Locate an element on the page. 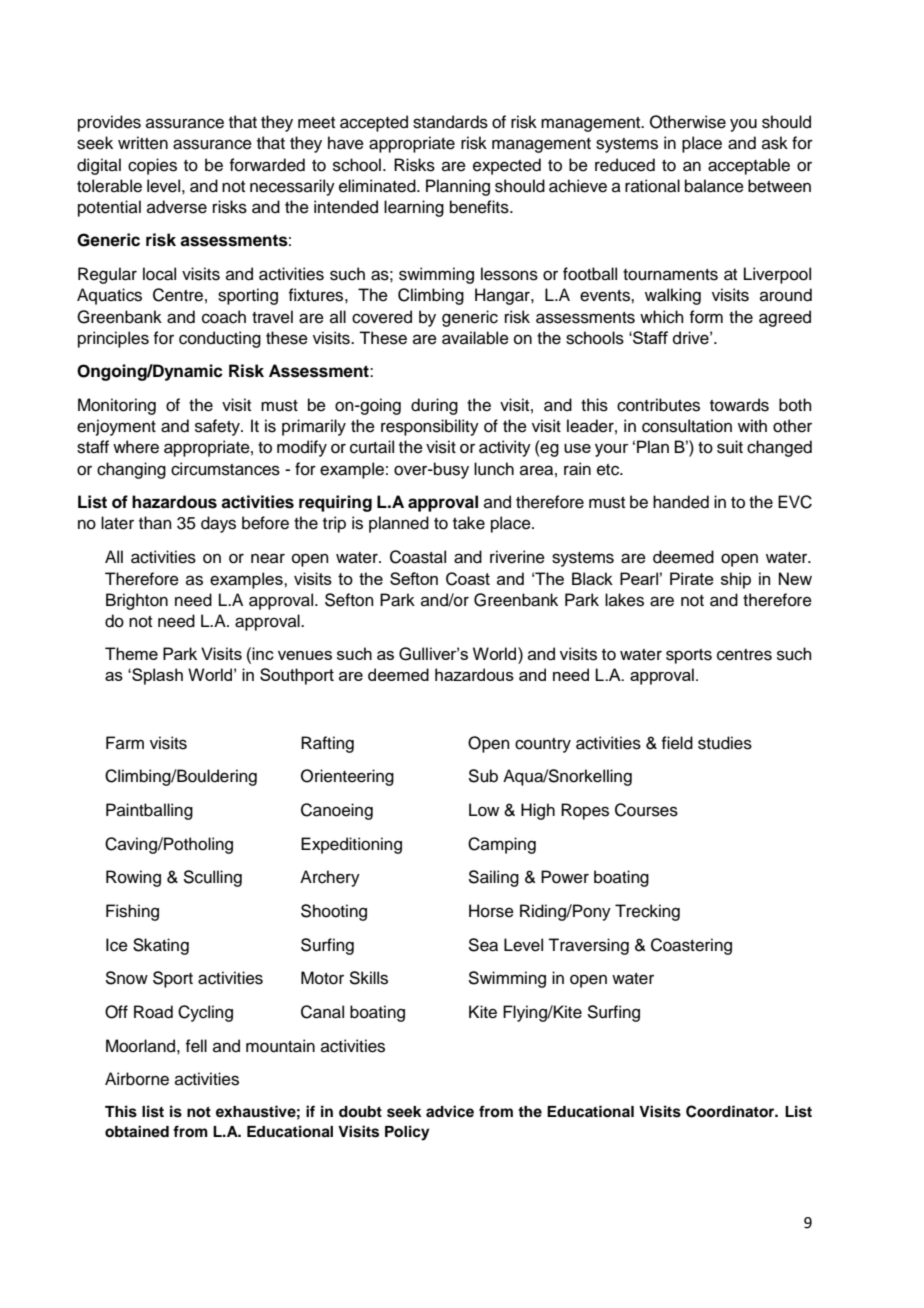 This image has width=924, height=1308. Airborne is located at coordinates (137, 1079).
